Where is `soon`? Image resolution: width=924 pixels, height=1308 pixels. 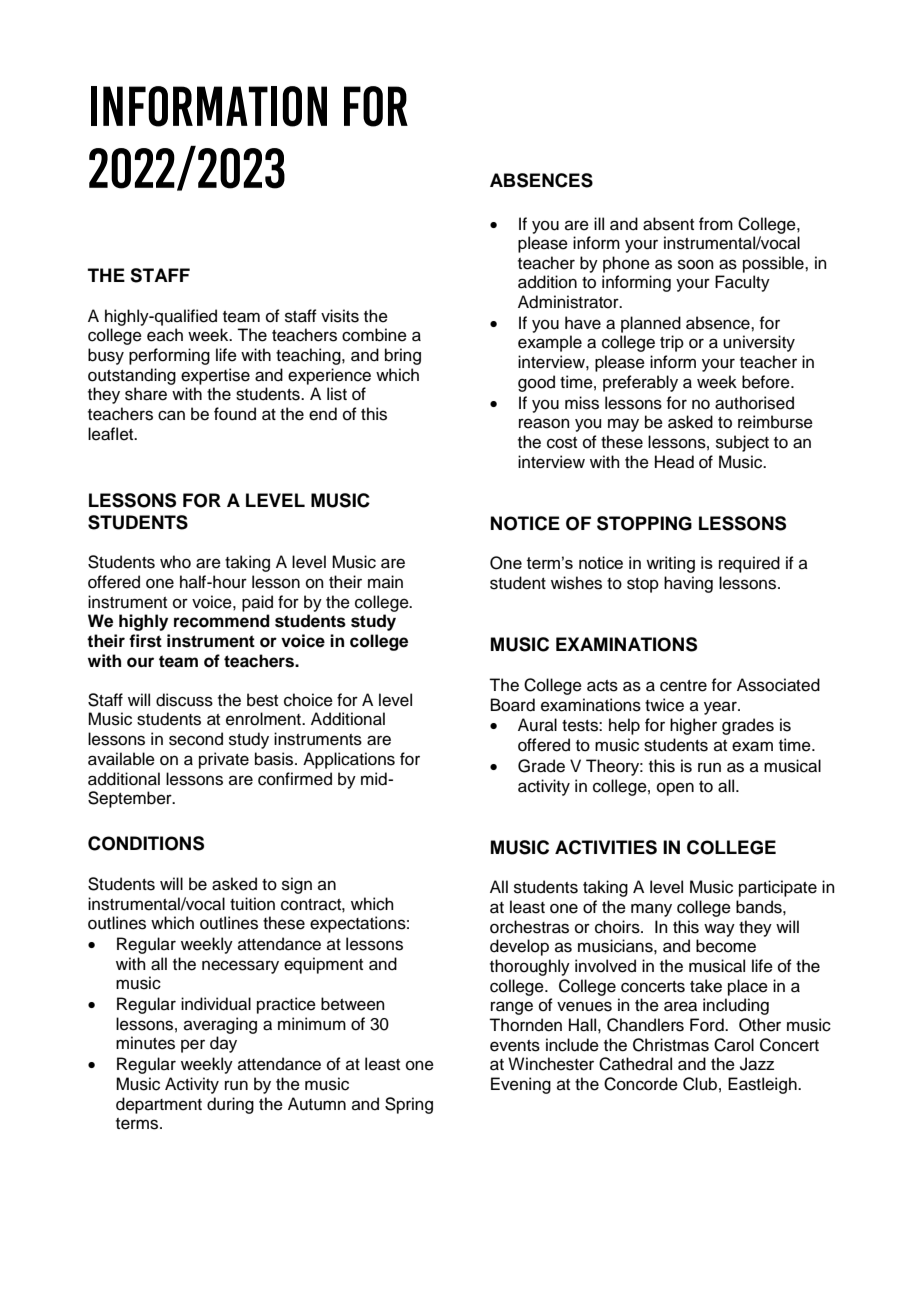
soon is located at coordinates (696, 264).
